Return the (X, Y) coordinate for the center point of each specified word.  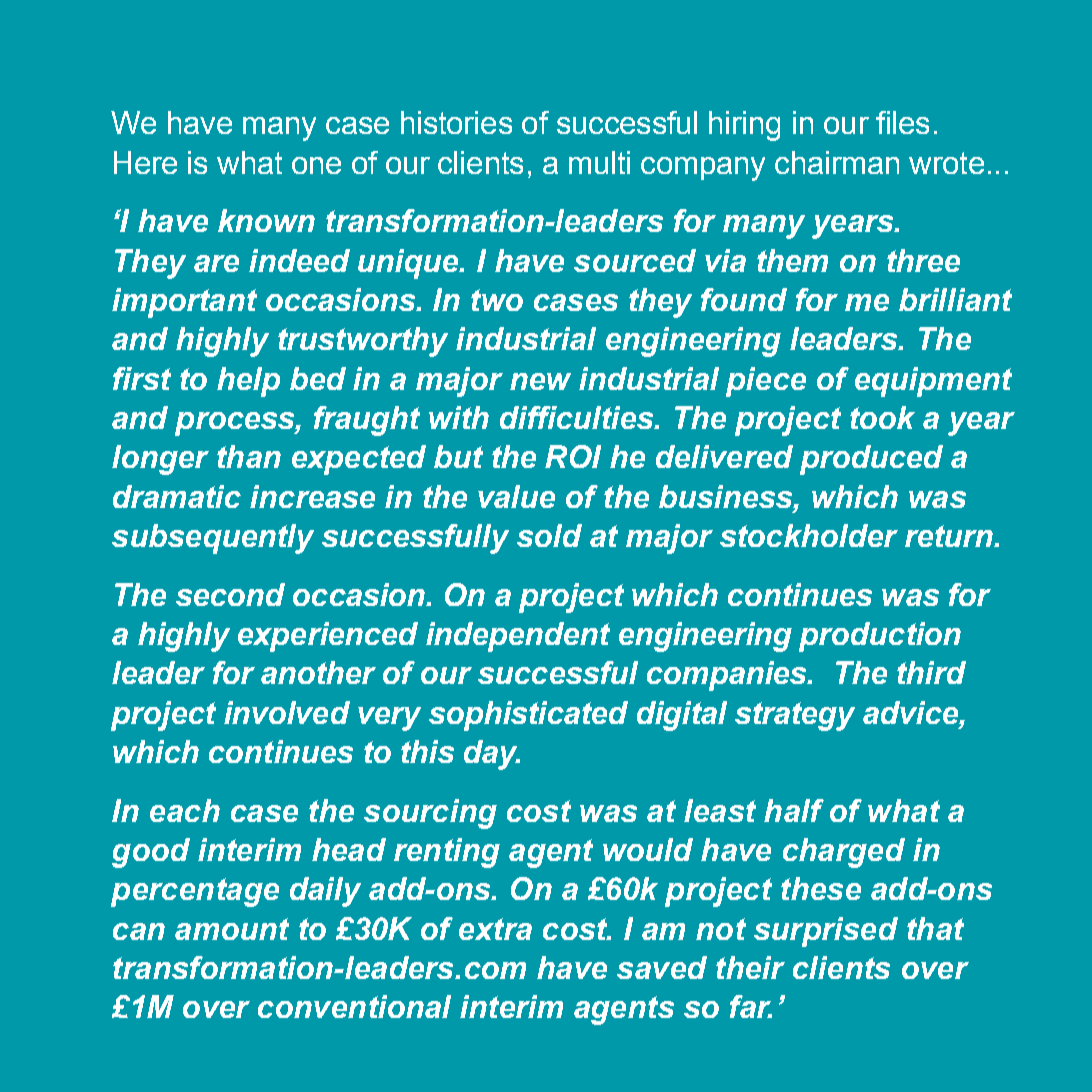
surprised (826, 932)
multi (599, 162)
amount (232, 929)
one (316, 165)
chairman (837, 162)
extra (495, 929)
